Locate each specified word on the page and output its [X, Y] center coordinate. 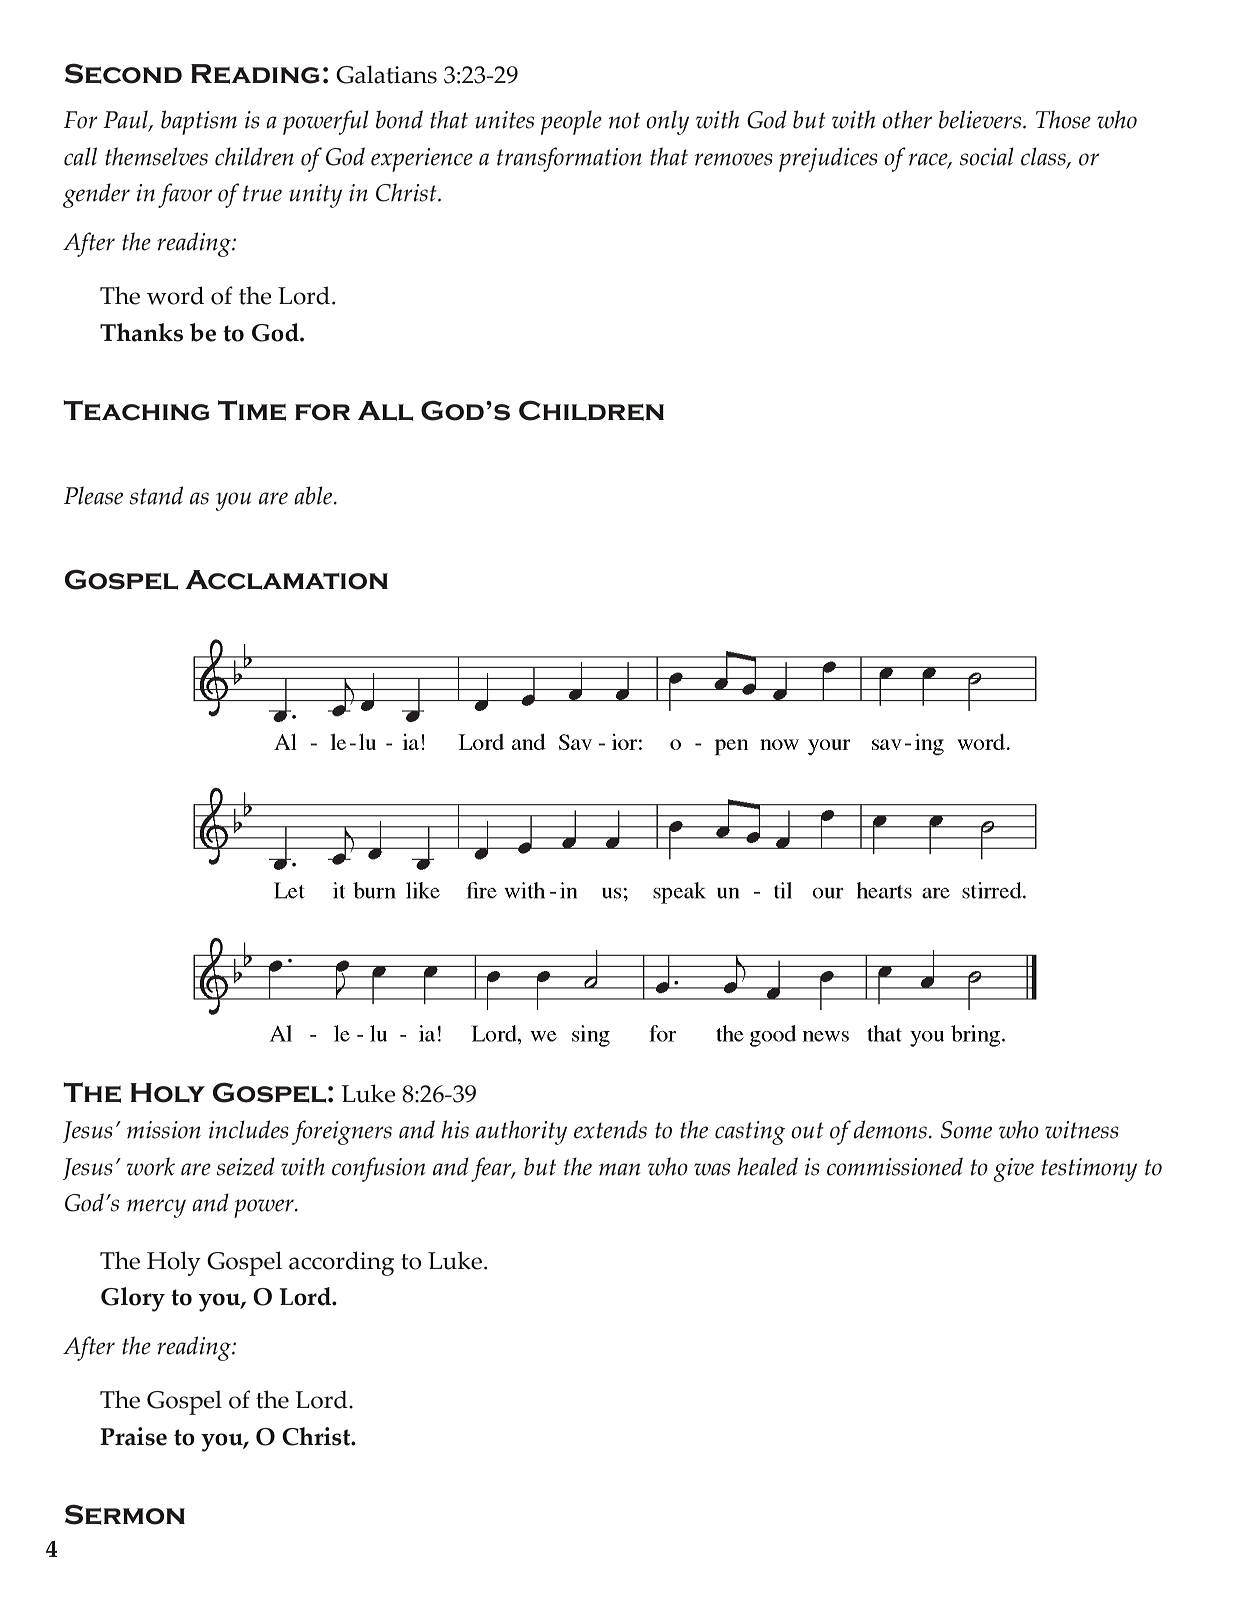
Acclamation [286, 580]
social [987, 156]
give [1013, 1170]
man [619, 1169]
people [571, 122]
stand [156, 495]
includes [249, 1129]
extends [610, 1129]
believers [981, 119]
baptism [199, 122]
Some [966, 1130]
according [341, 1263]
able [314, 495]
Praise [133, 1436]
